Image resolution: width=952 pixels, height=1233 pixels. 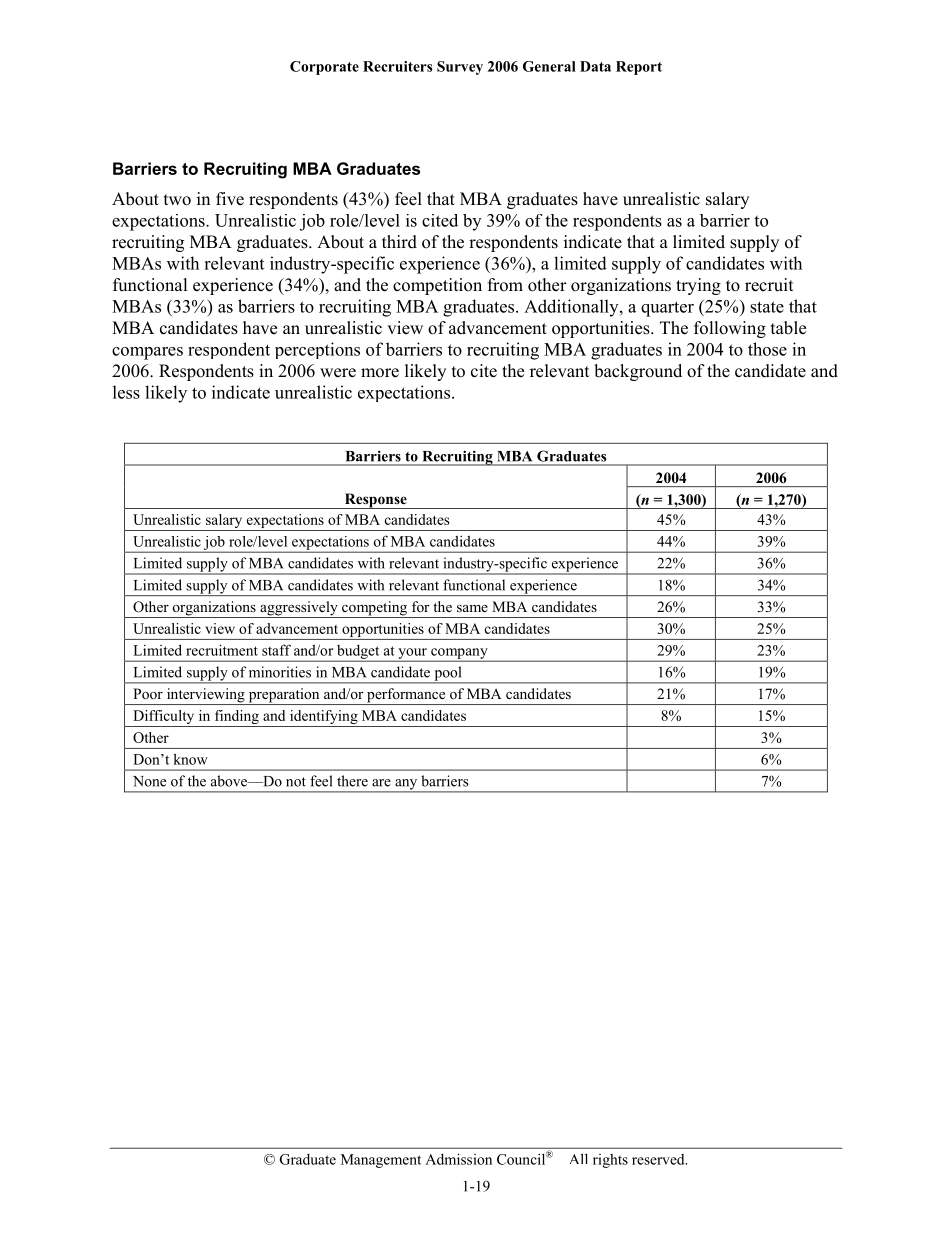 What do you see at coordinates (459, 654) in the page?
I see `company` at bounding box center [459, 654].
